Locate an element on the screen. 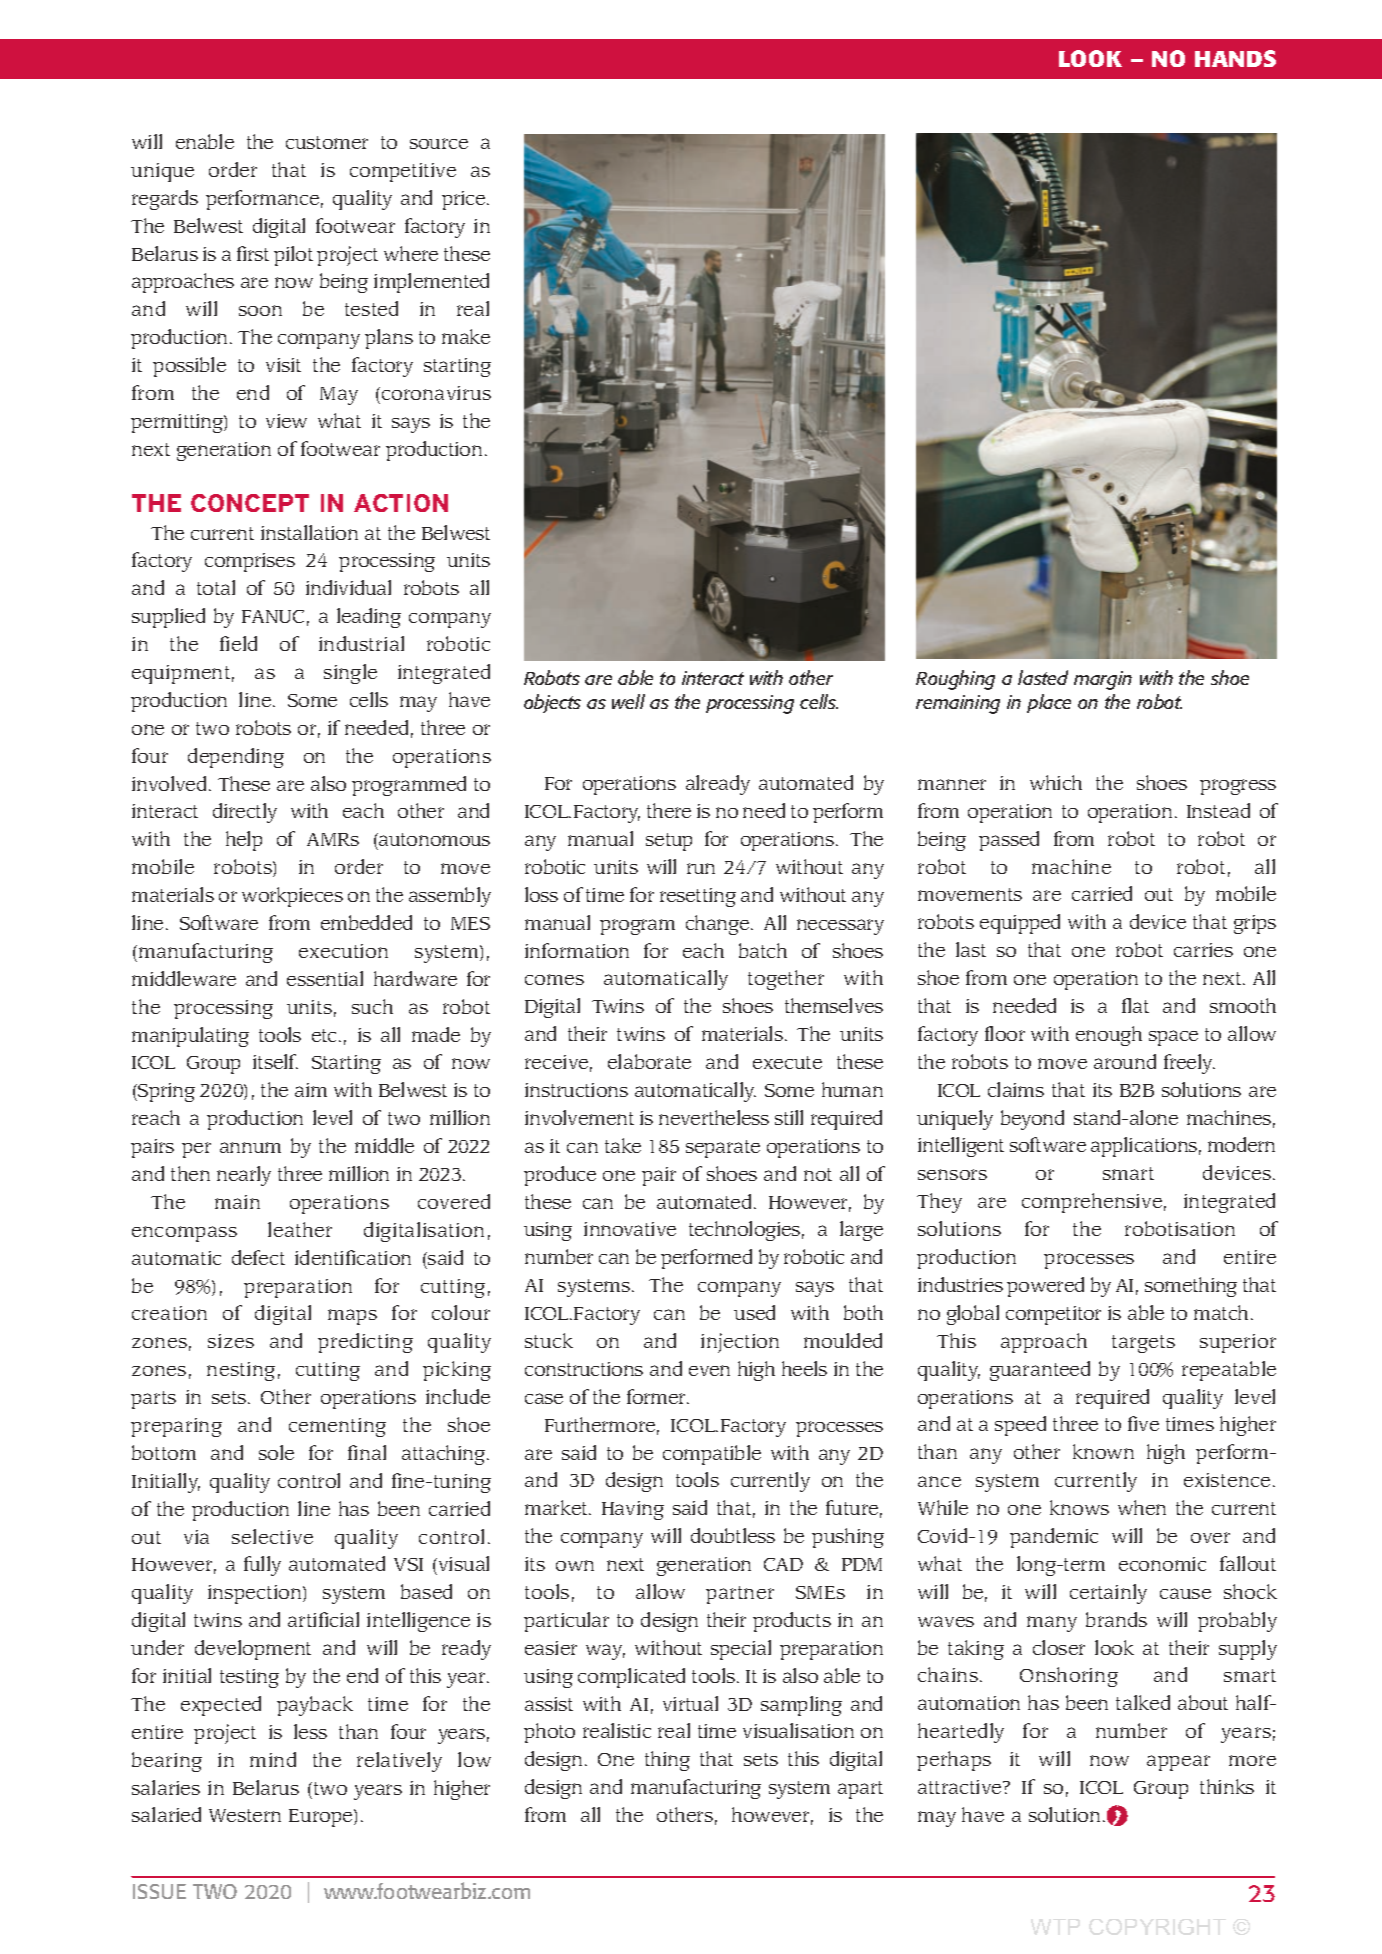 The width and height of the screenshot is (1382, 1954). change is located at coordinates (717, 925).
